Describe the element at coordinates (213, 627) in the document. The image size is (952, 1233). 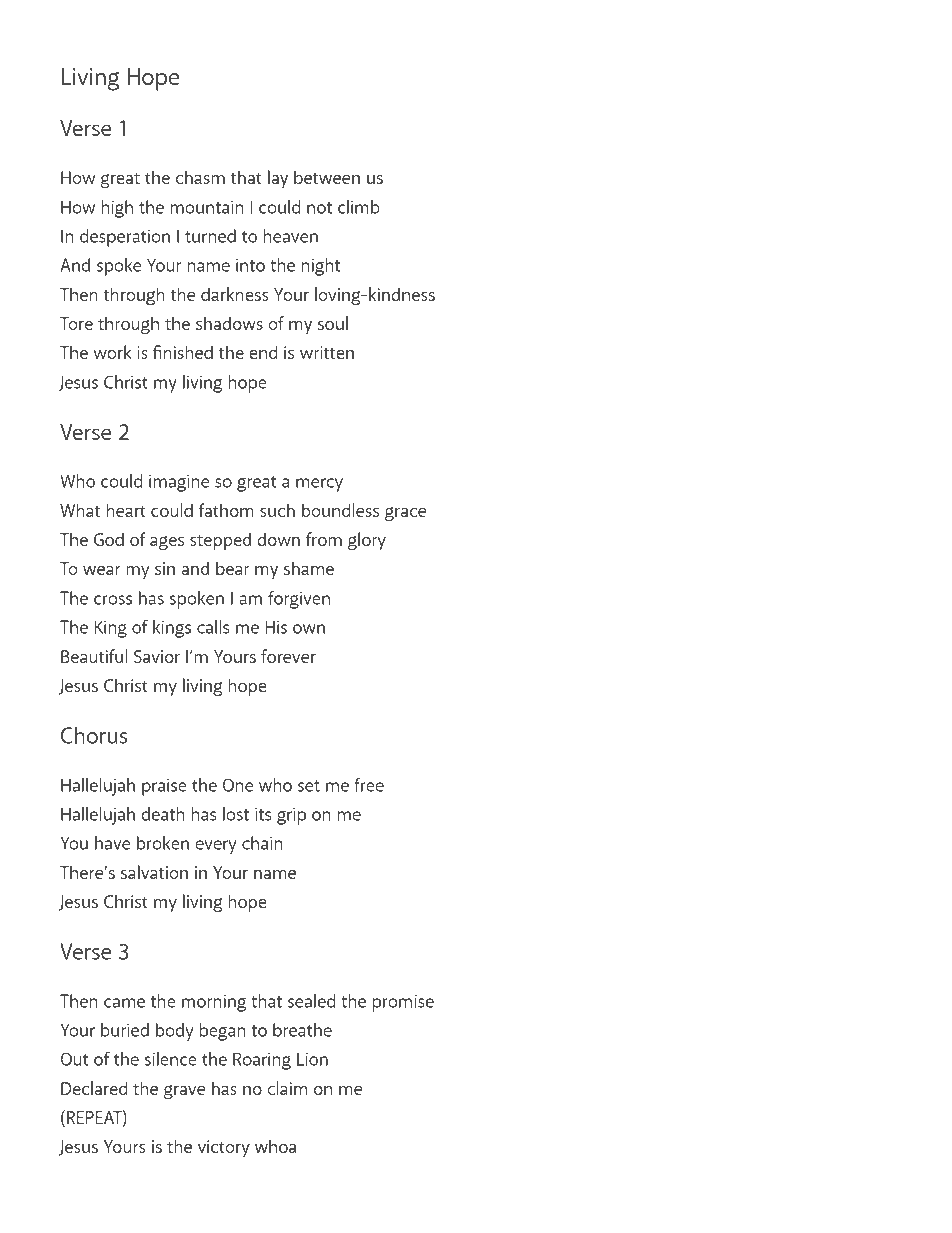
I see `calls` at that location.
